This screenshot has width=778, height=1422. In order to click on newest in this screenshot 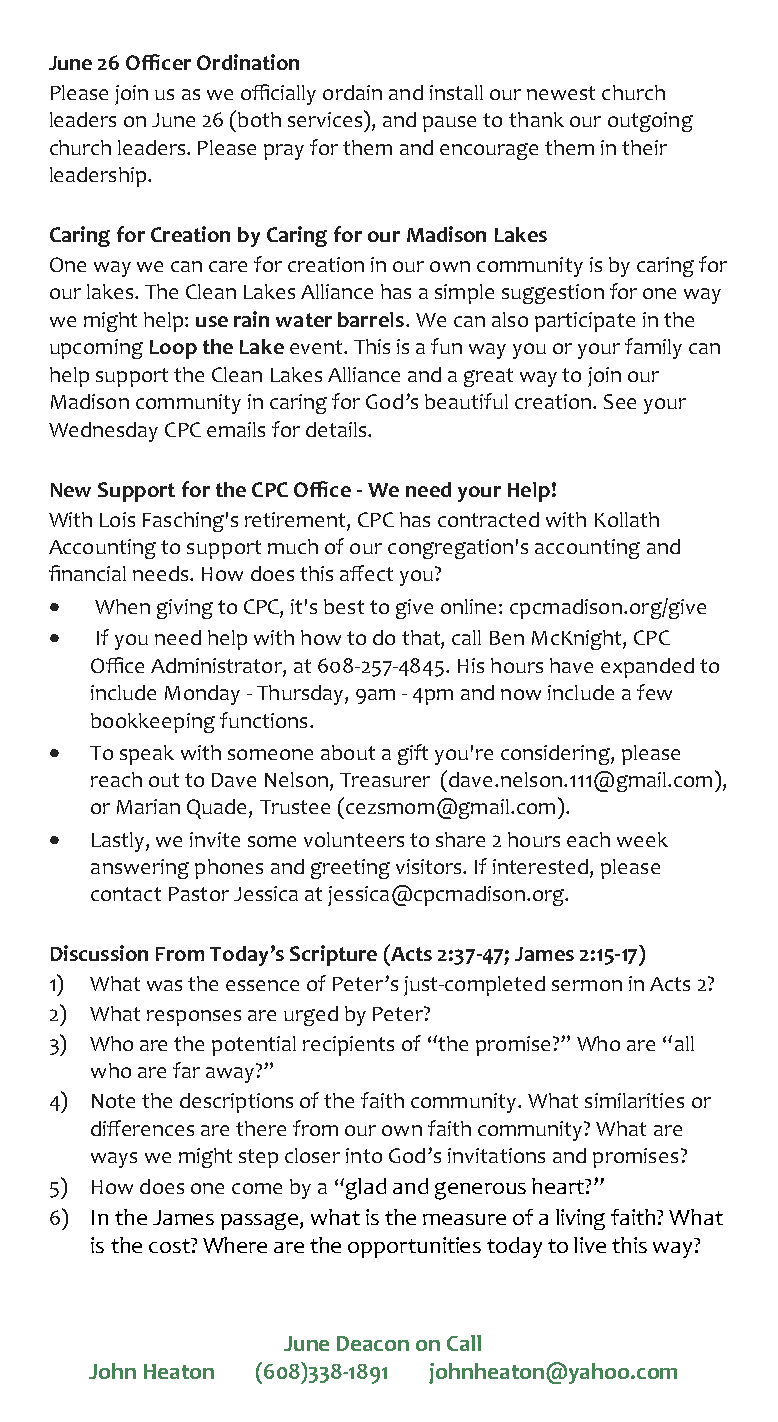, I will do `click(561, 93)`.
